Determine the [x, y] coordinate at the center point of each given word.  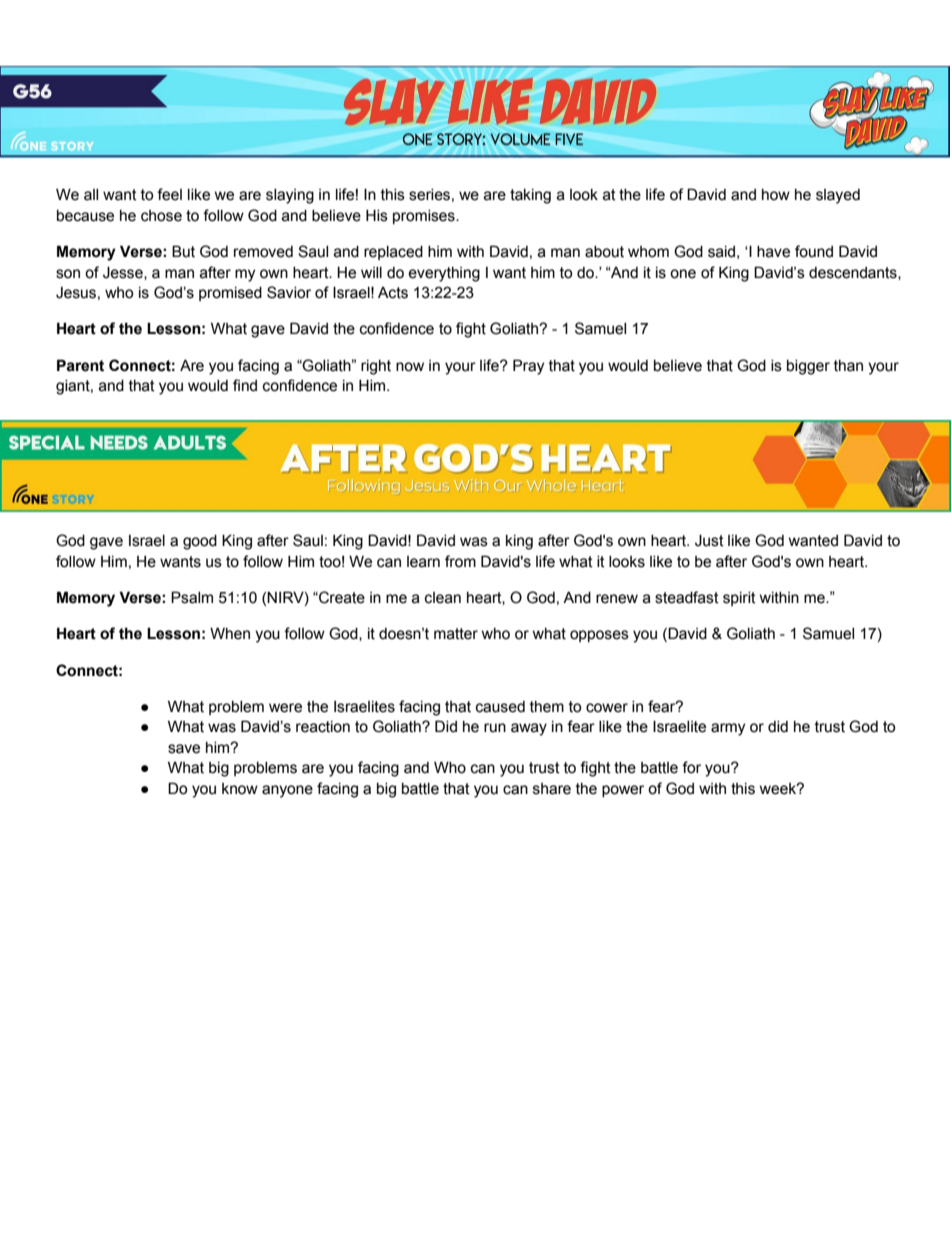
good [200, 542]
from [460, 561]
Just [709, 540]
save [184, 749]
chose [161, 216]
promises [425, 217]
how [776, 195]
